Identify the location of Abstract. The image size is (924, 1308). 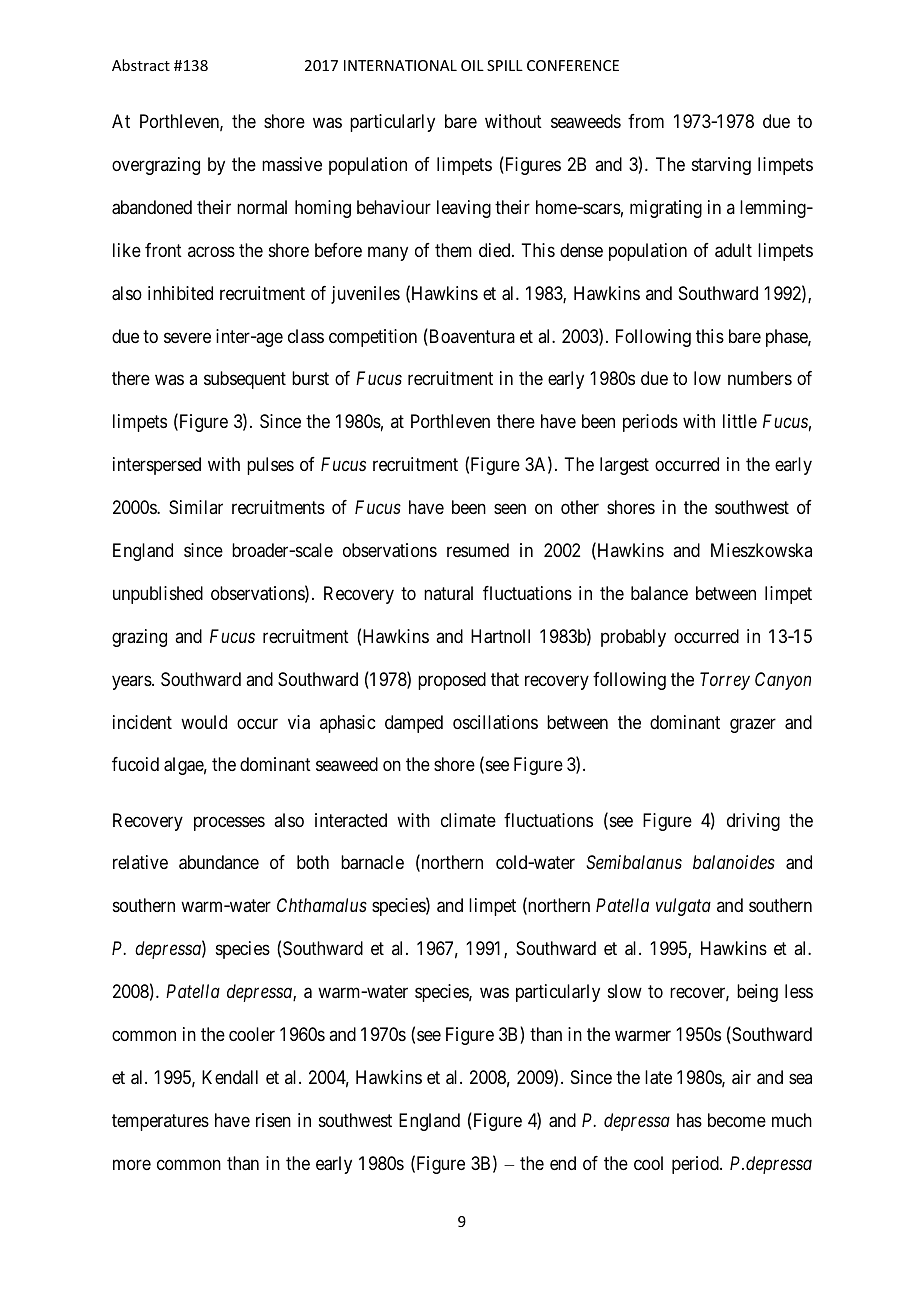
(141, 65).
